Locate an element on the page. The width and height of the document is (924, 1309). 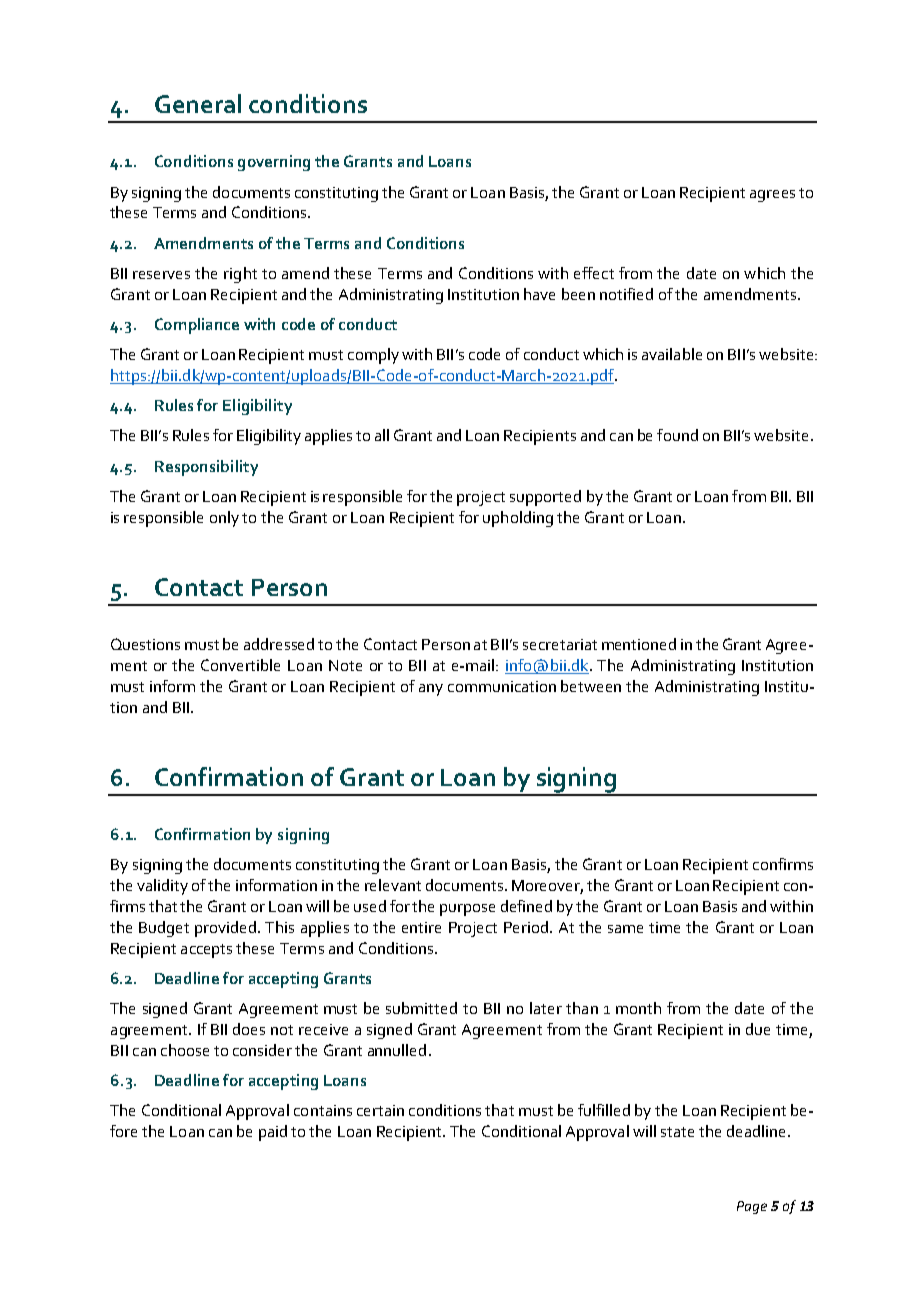
validity is located at coordinates (162, 887).
